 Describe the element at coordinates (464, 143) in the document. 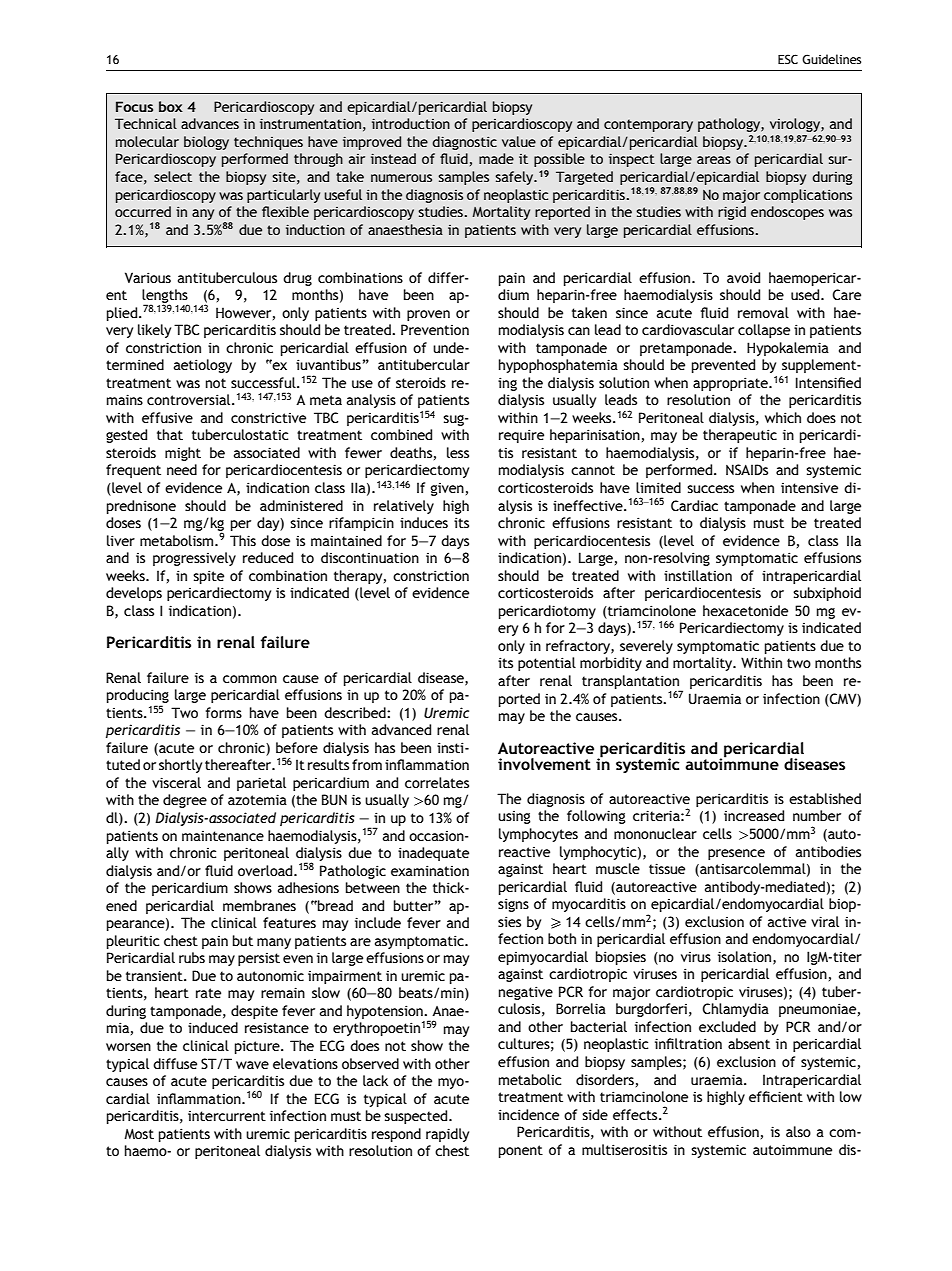

I see `diagnostic` at that location.
